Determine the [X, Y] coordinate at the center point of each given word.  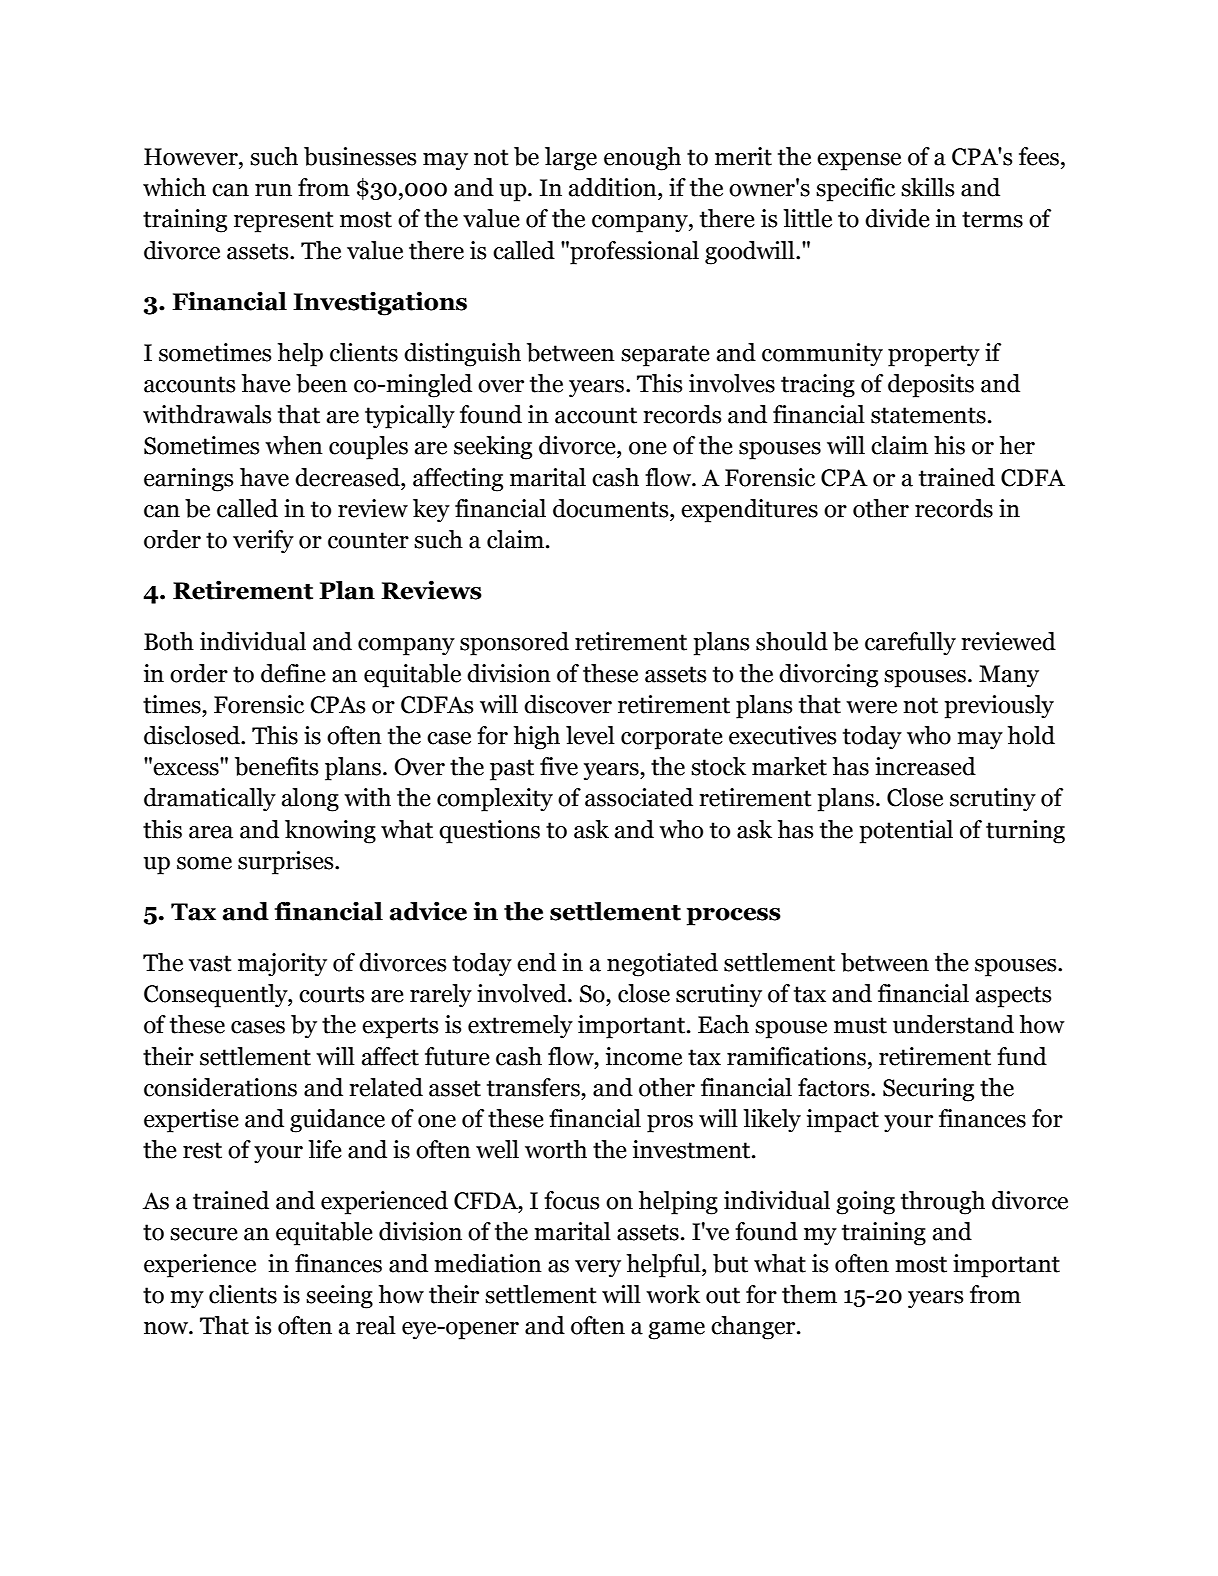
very [598, 1268]
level [590, 735]
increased [925, 766]
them [809, 1294]
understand [953, 1024]
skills [927, 187]
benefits [276, 766]
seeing [339, 1297]
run [273, 190]
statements [928, 415]
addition [614, 187]
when [294, 445]
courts [331, 994]
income [644, 1056]
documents [612, 508]
